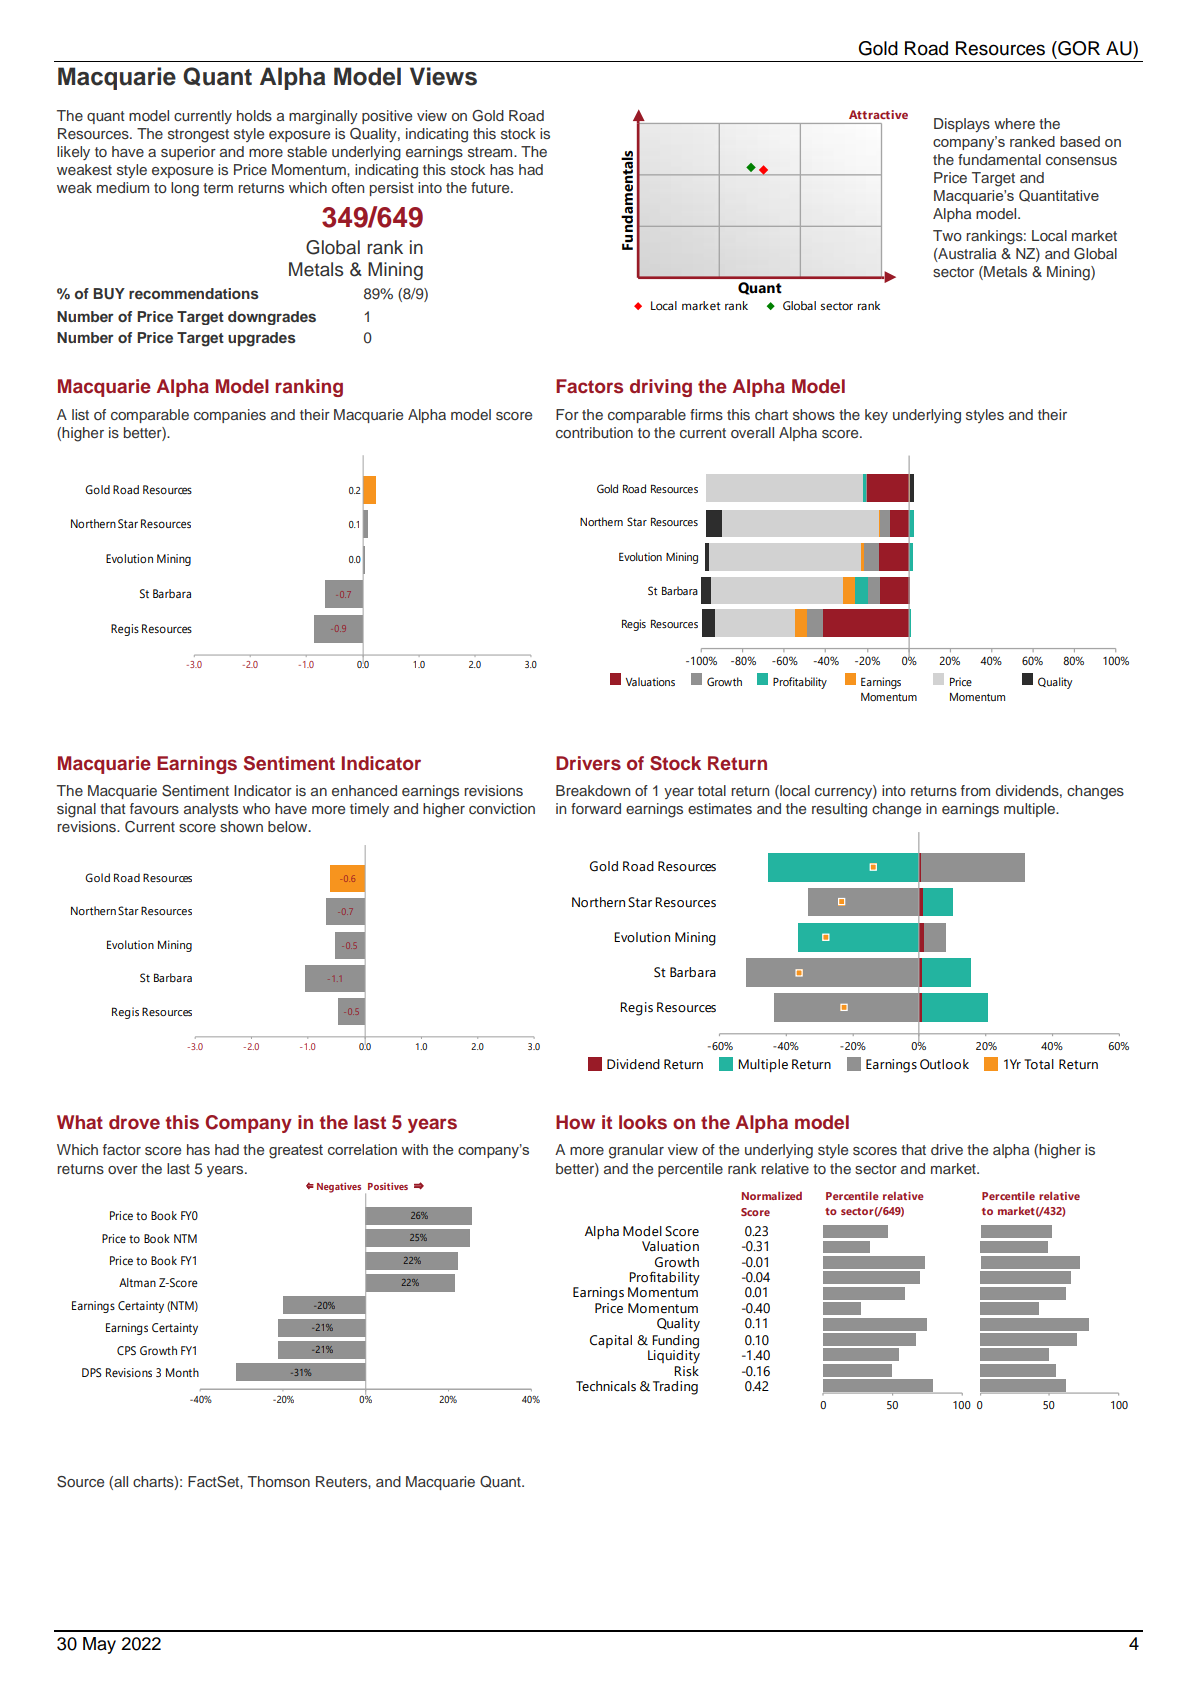  Describe the element at coordinates (99, 1645) in the document. I see `May` at that location.
